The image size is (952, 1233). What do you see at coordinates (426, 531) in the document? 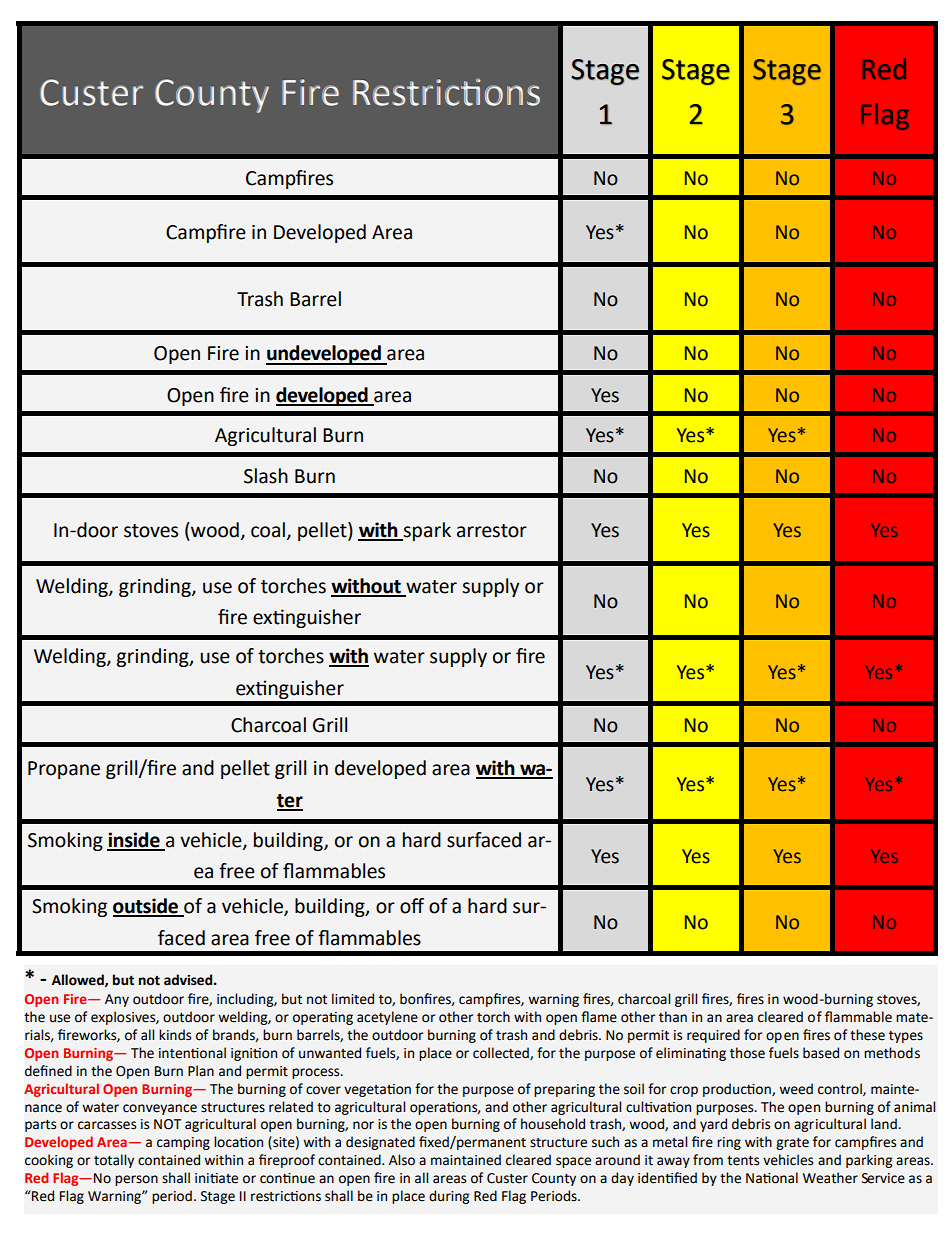
I see `spark` at bounding box center [426, 531].
